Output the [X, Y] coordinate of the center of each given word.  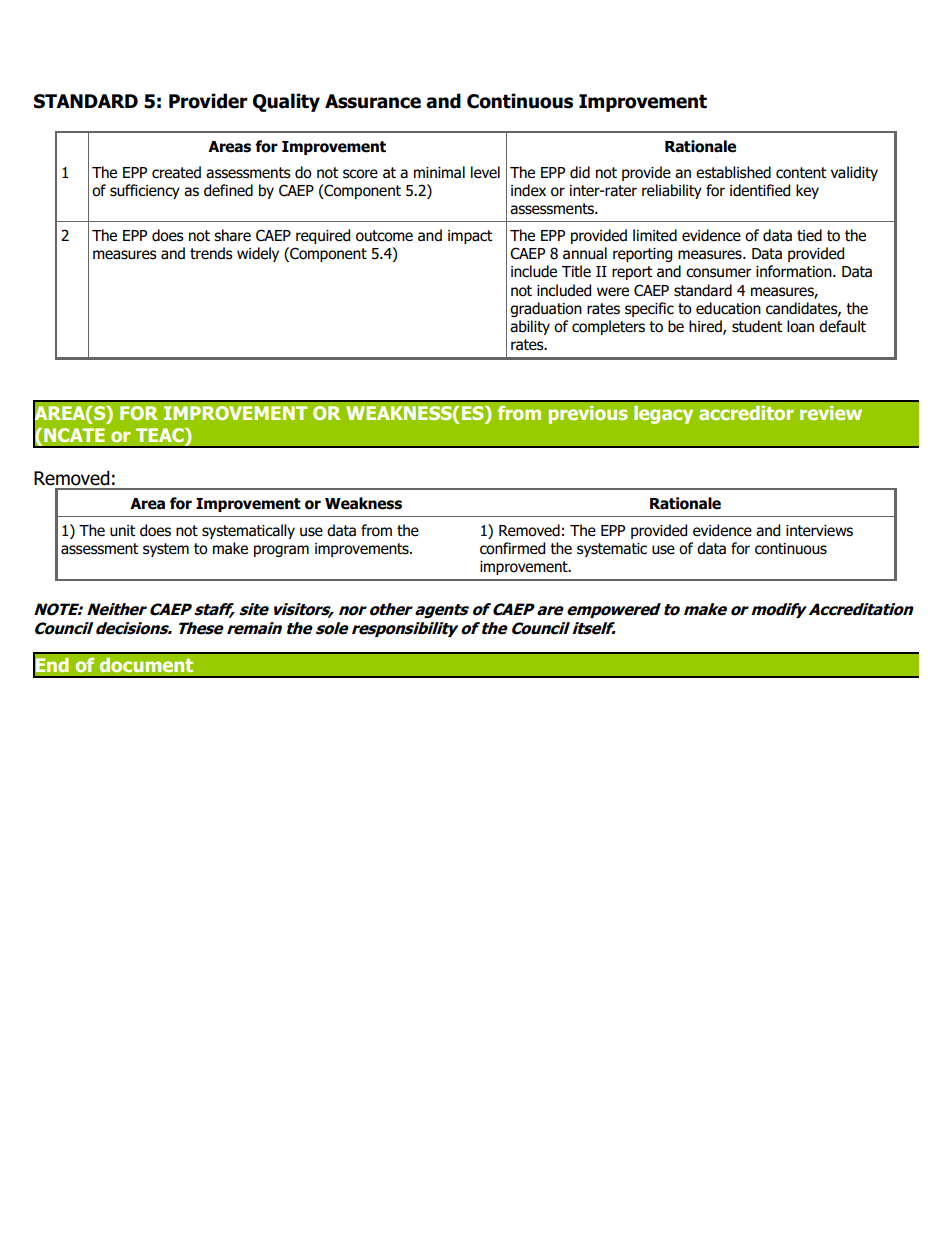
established [733, 172]
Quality [286, 102]
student [757, 326]
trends [211, 253]
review [831, 413]
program [281, 551]
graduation [546, 309]
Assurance [373, 101]
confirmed [512, 548]
